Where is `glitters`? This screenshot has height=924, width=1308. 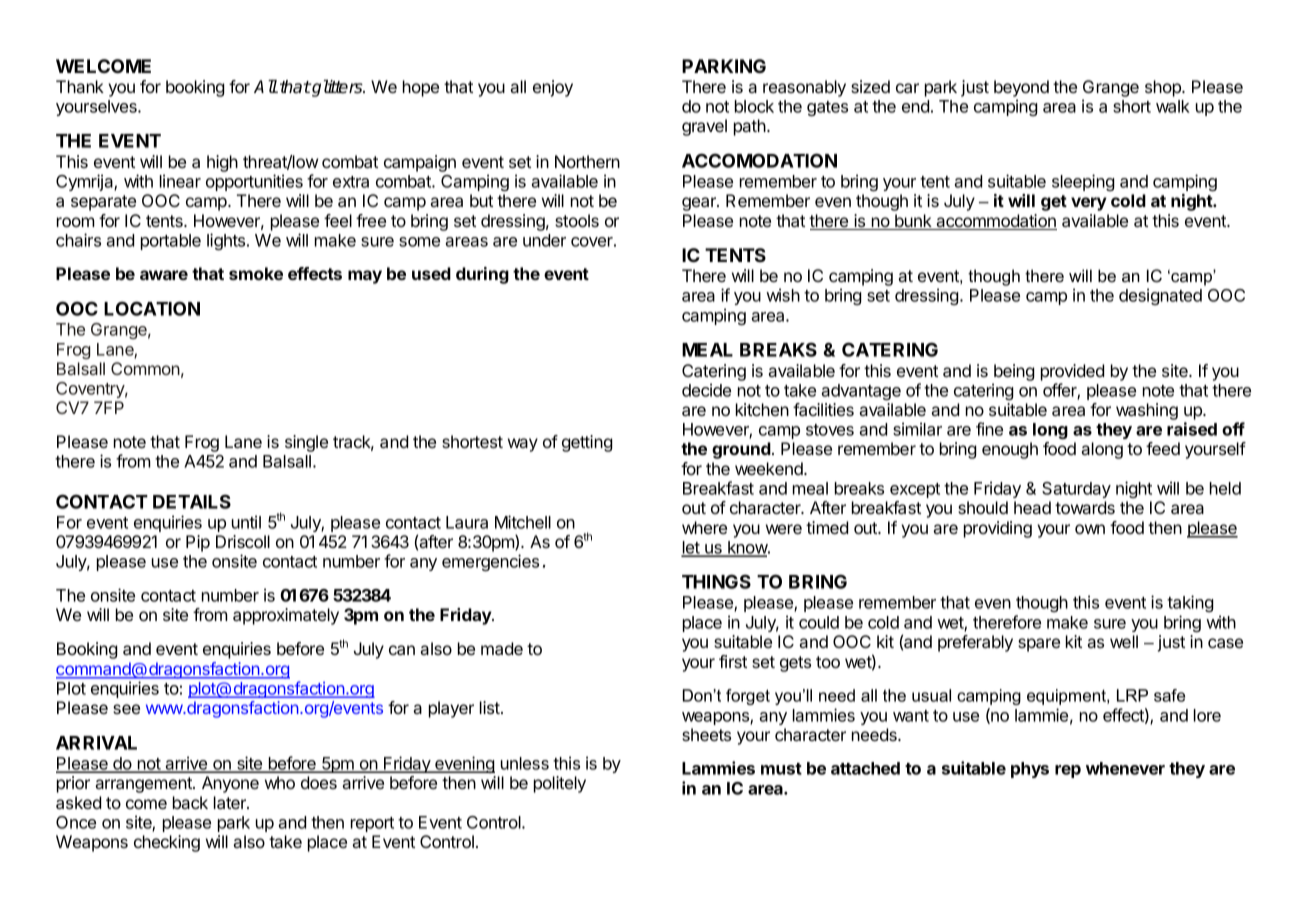 glitters is located at coordinates (337, 88).
